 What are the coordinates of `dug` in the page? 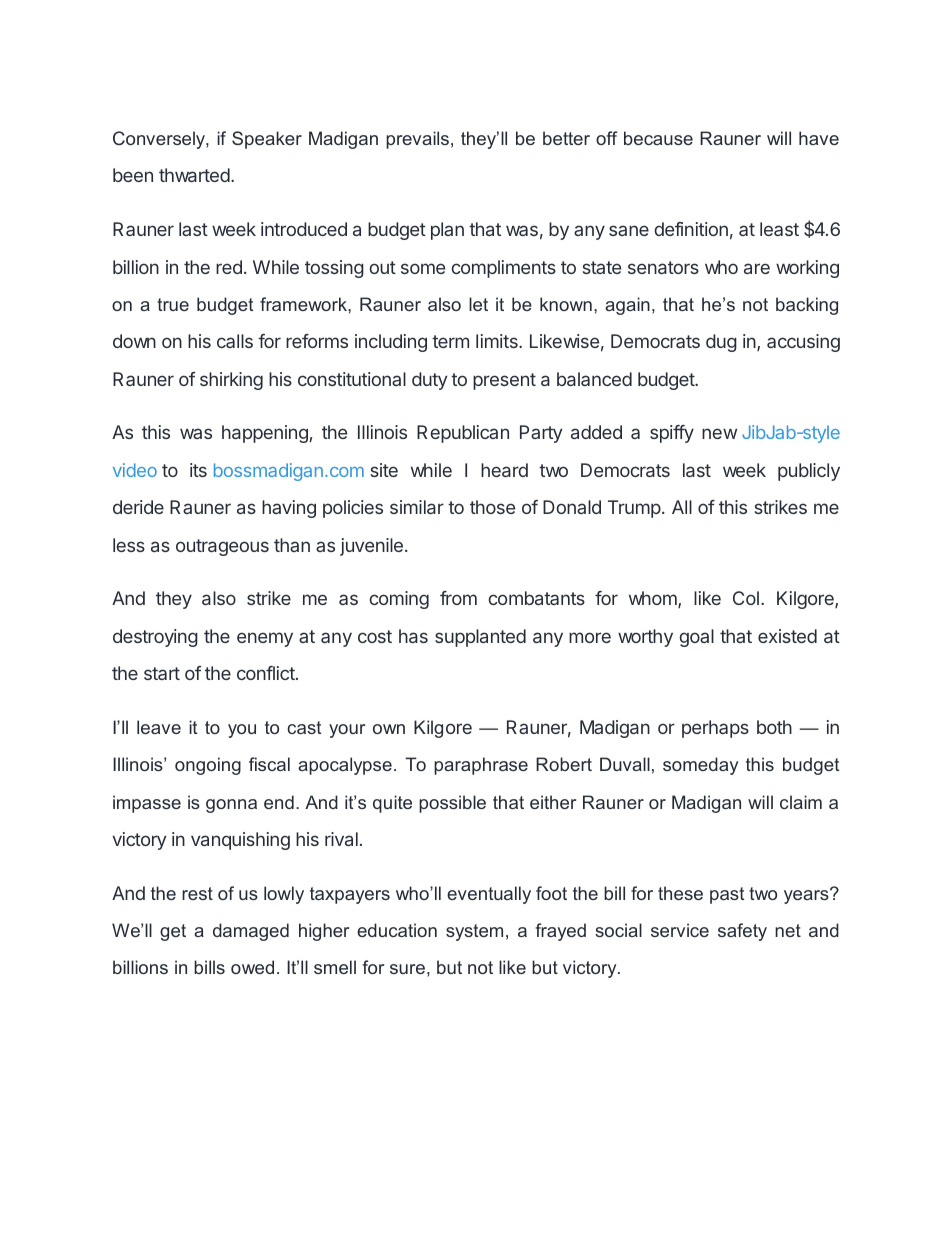 It's located at (721, 343).
